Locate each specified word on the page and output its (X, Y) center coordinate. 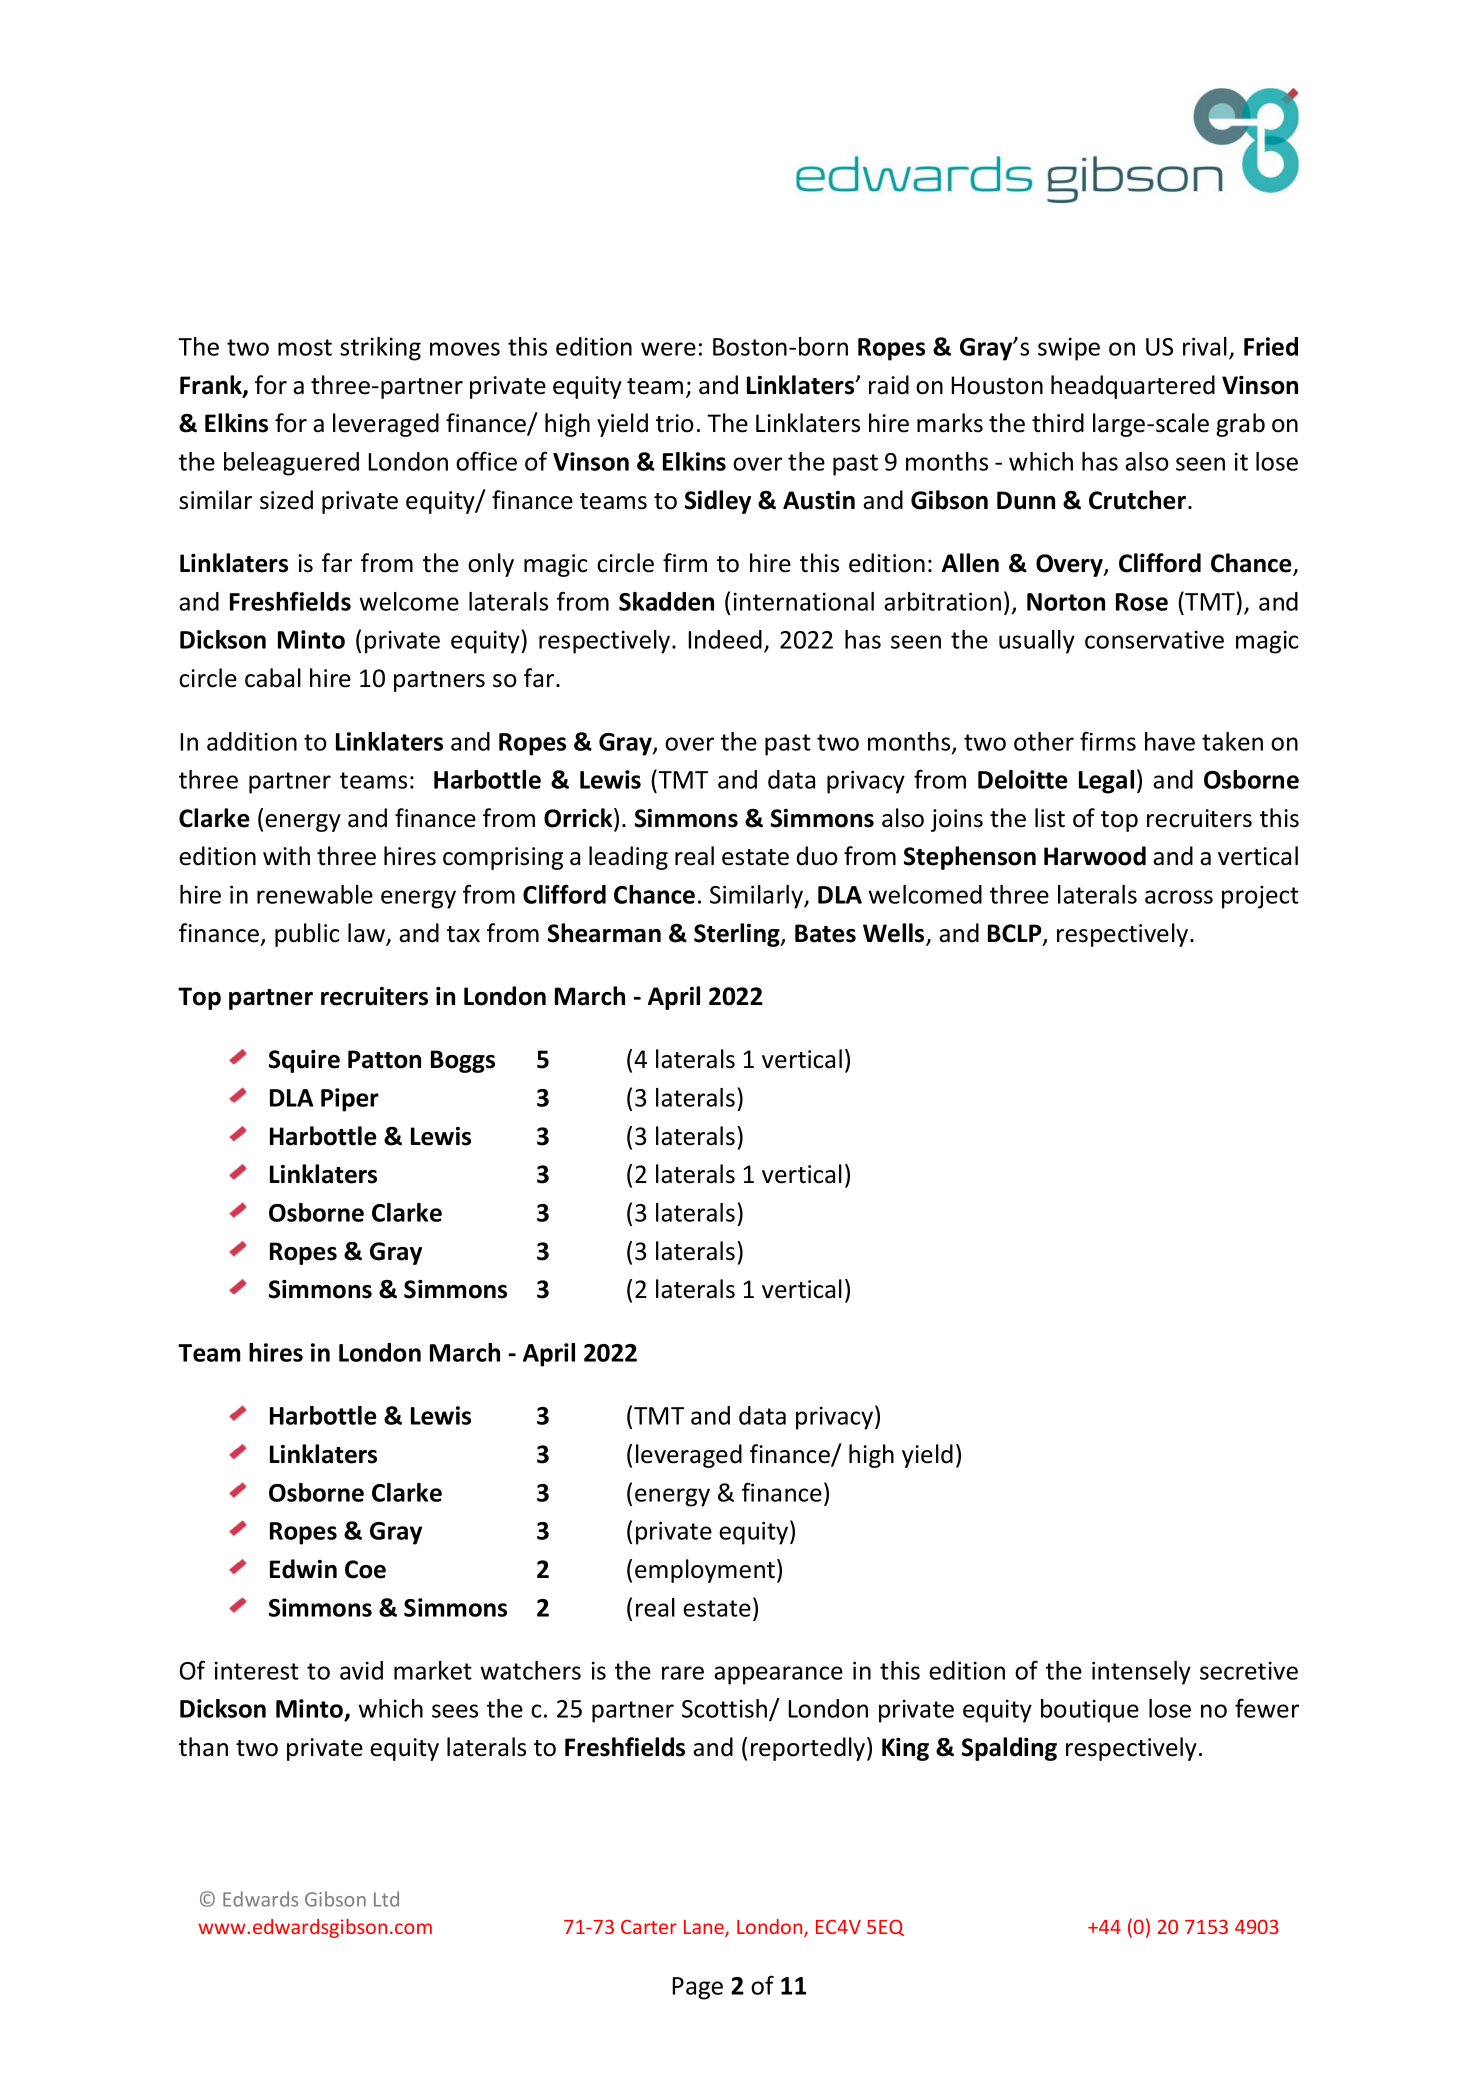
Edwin (303, 1569)
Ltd (386, 1899)
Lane (705, 1928)
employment (705, 1571)
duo (817, 856)
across (1179, 897)
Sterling (738, 935)
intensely (1141, 1673)
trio (675, 423)
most (305, 347)
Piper (350, 1100)
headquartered (1133, 387)
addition (252, 741)
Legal (1106, 782)
